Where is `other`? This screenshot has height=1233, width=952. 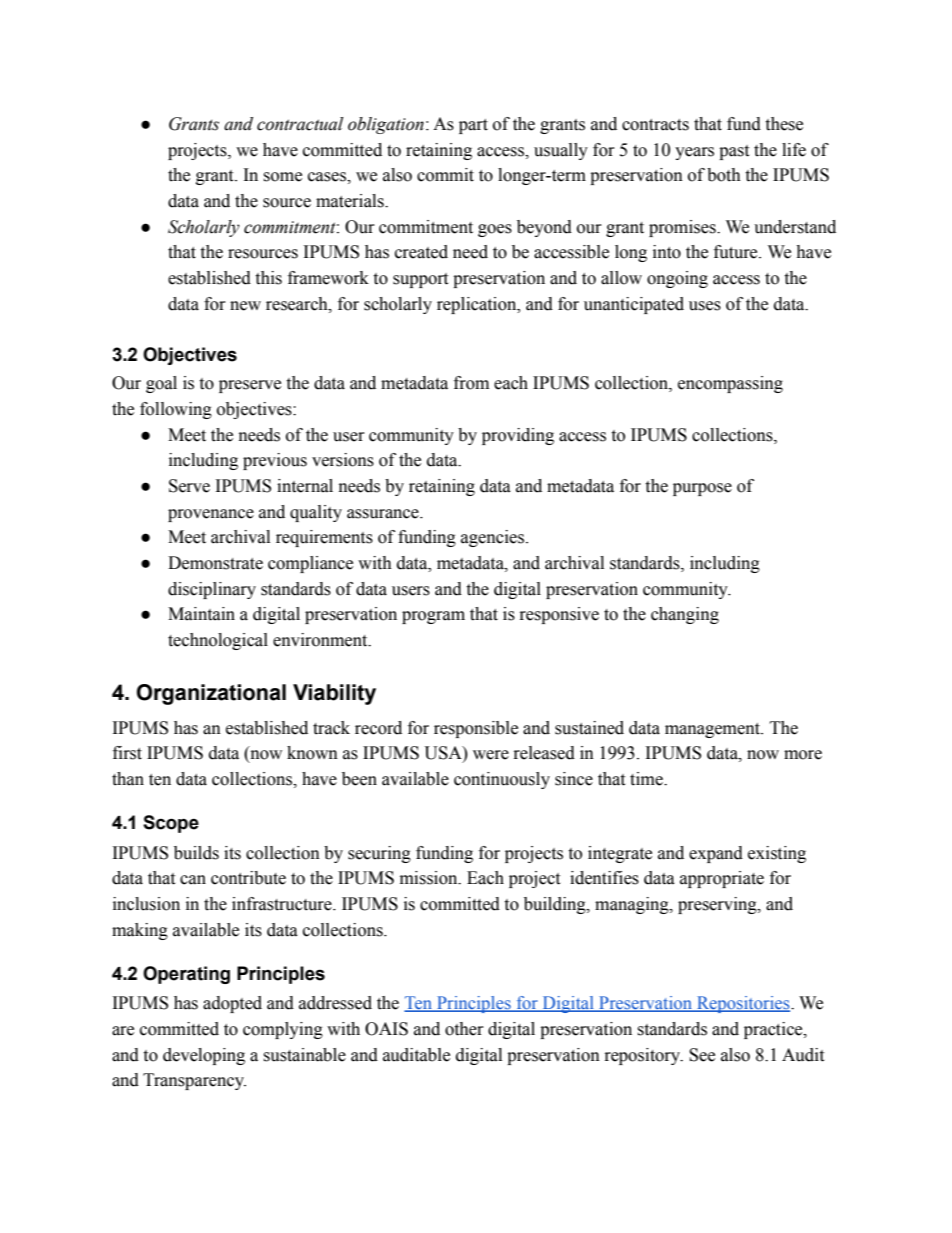 other is located at coordinates (464, 1029).
